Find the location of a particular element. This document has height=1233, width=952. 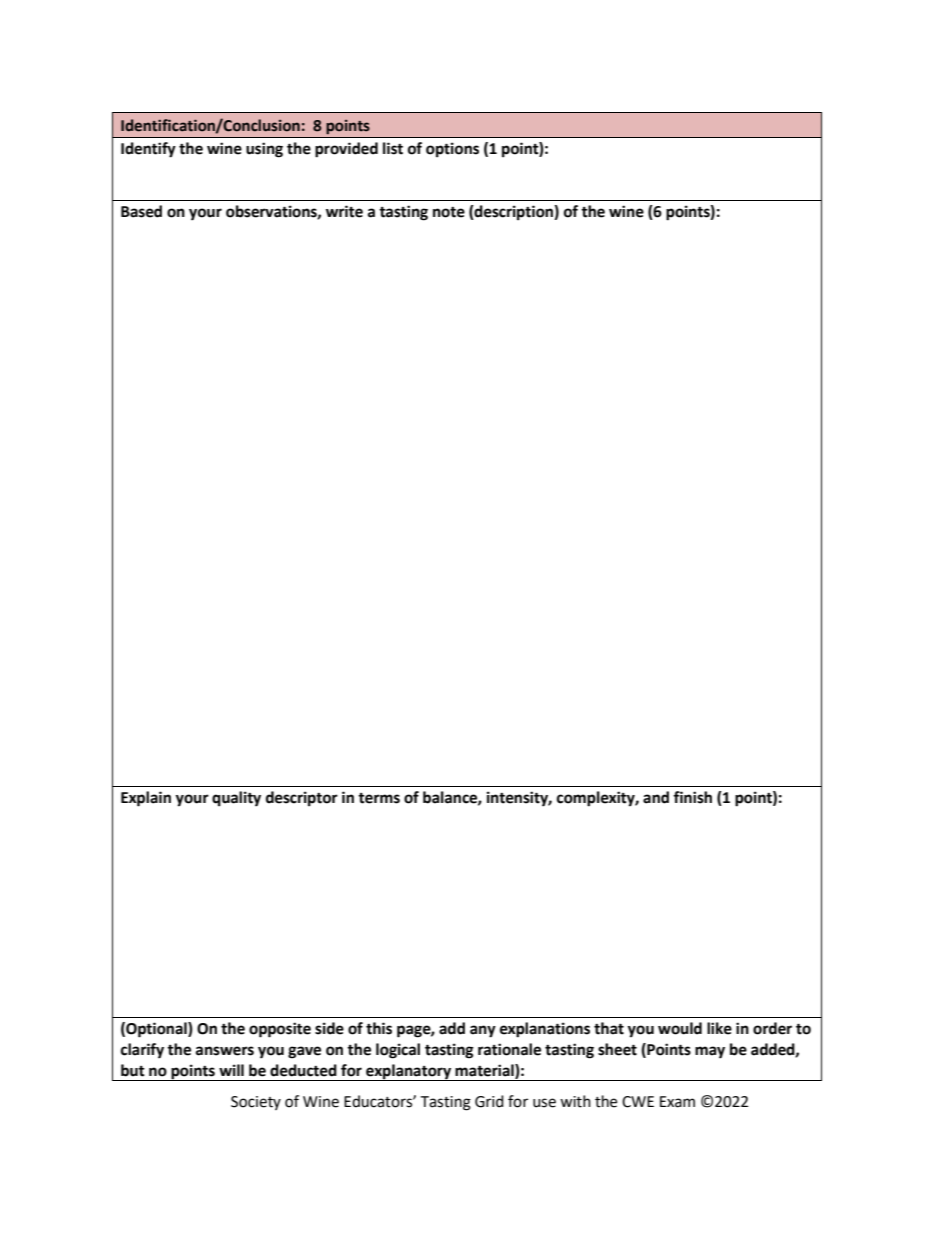

options is located at coordinates (452, 150).
